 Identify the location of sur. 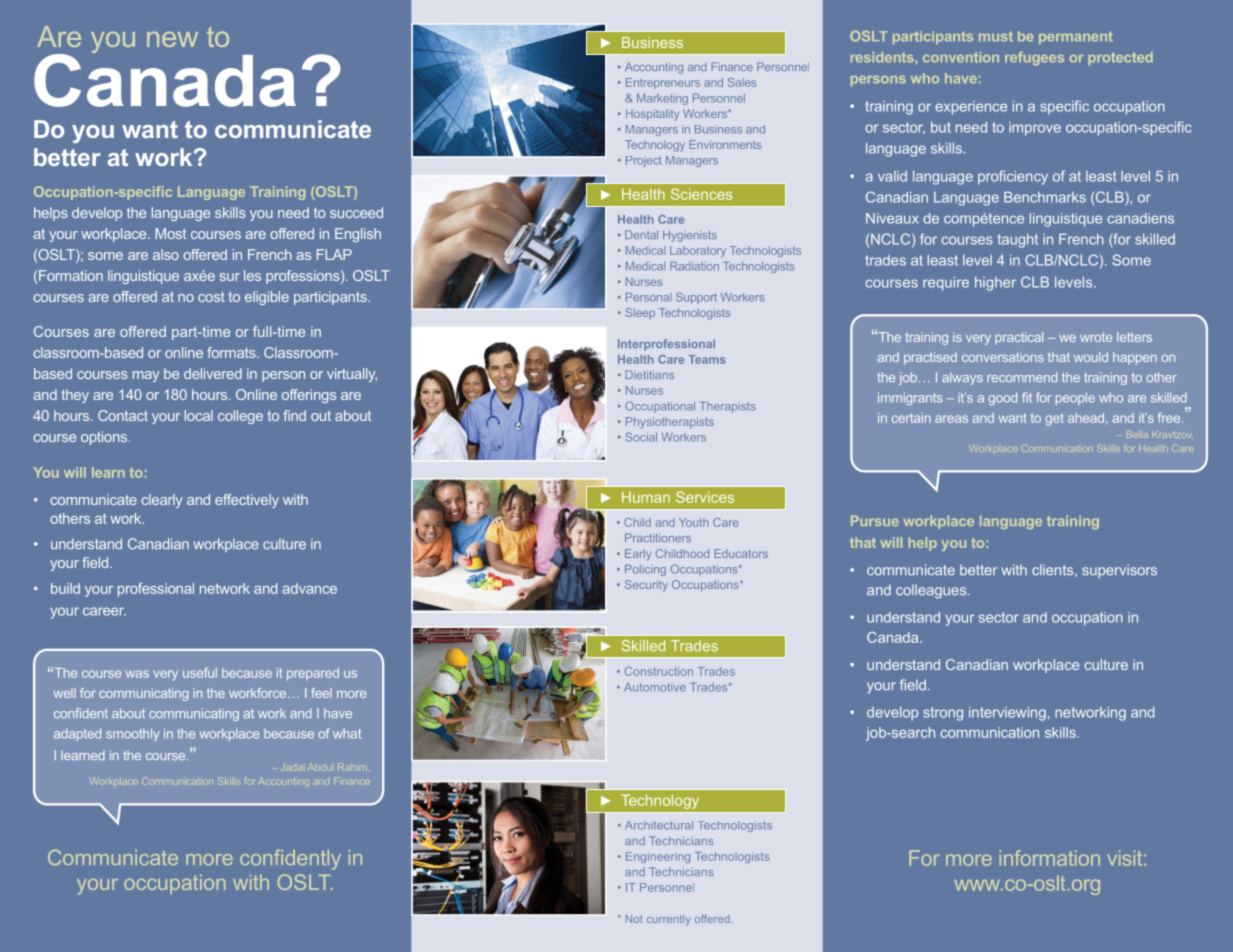
(230, 277).
